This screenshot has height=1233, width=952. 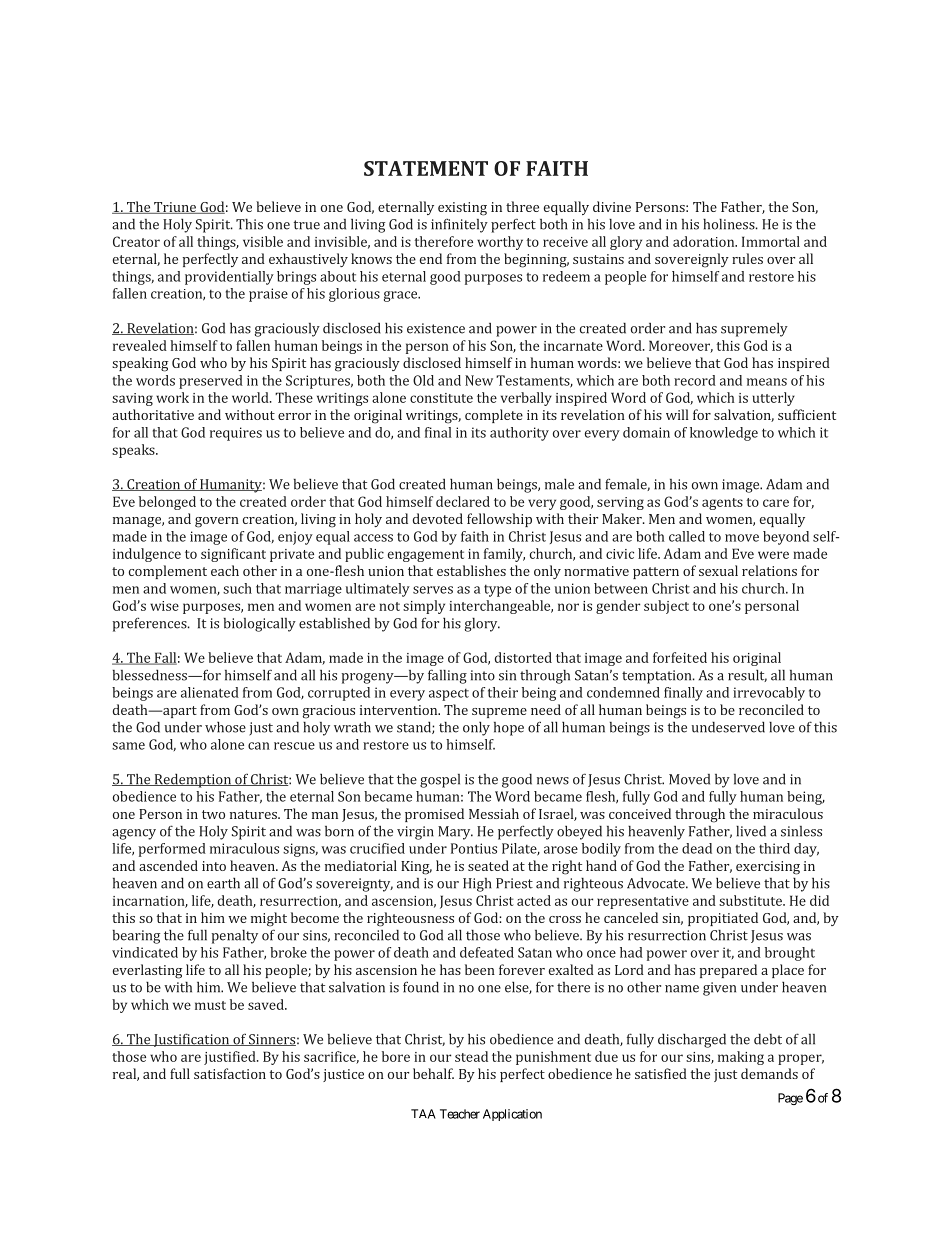 I want to click on distorted, so click(x=523, y=657).
